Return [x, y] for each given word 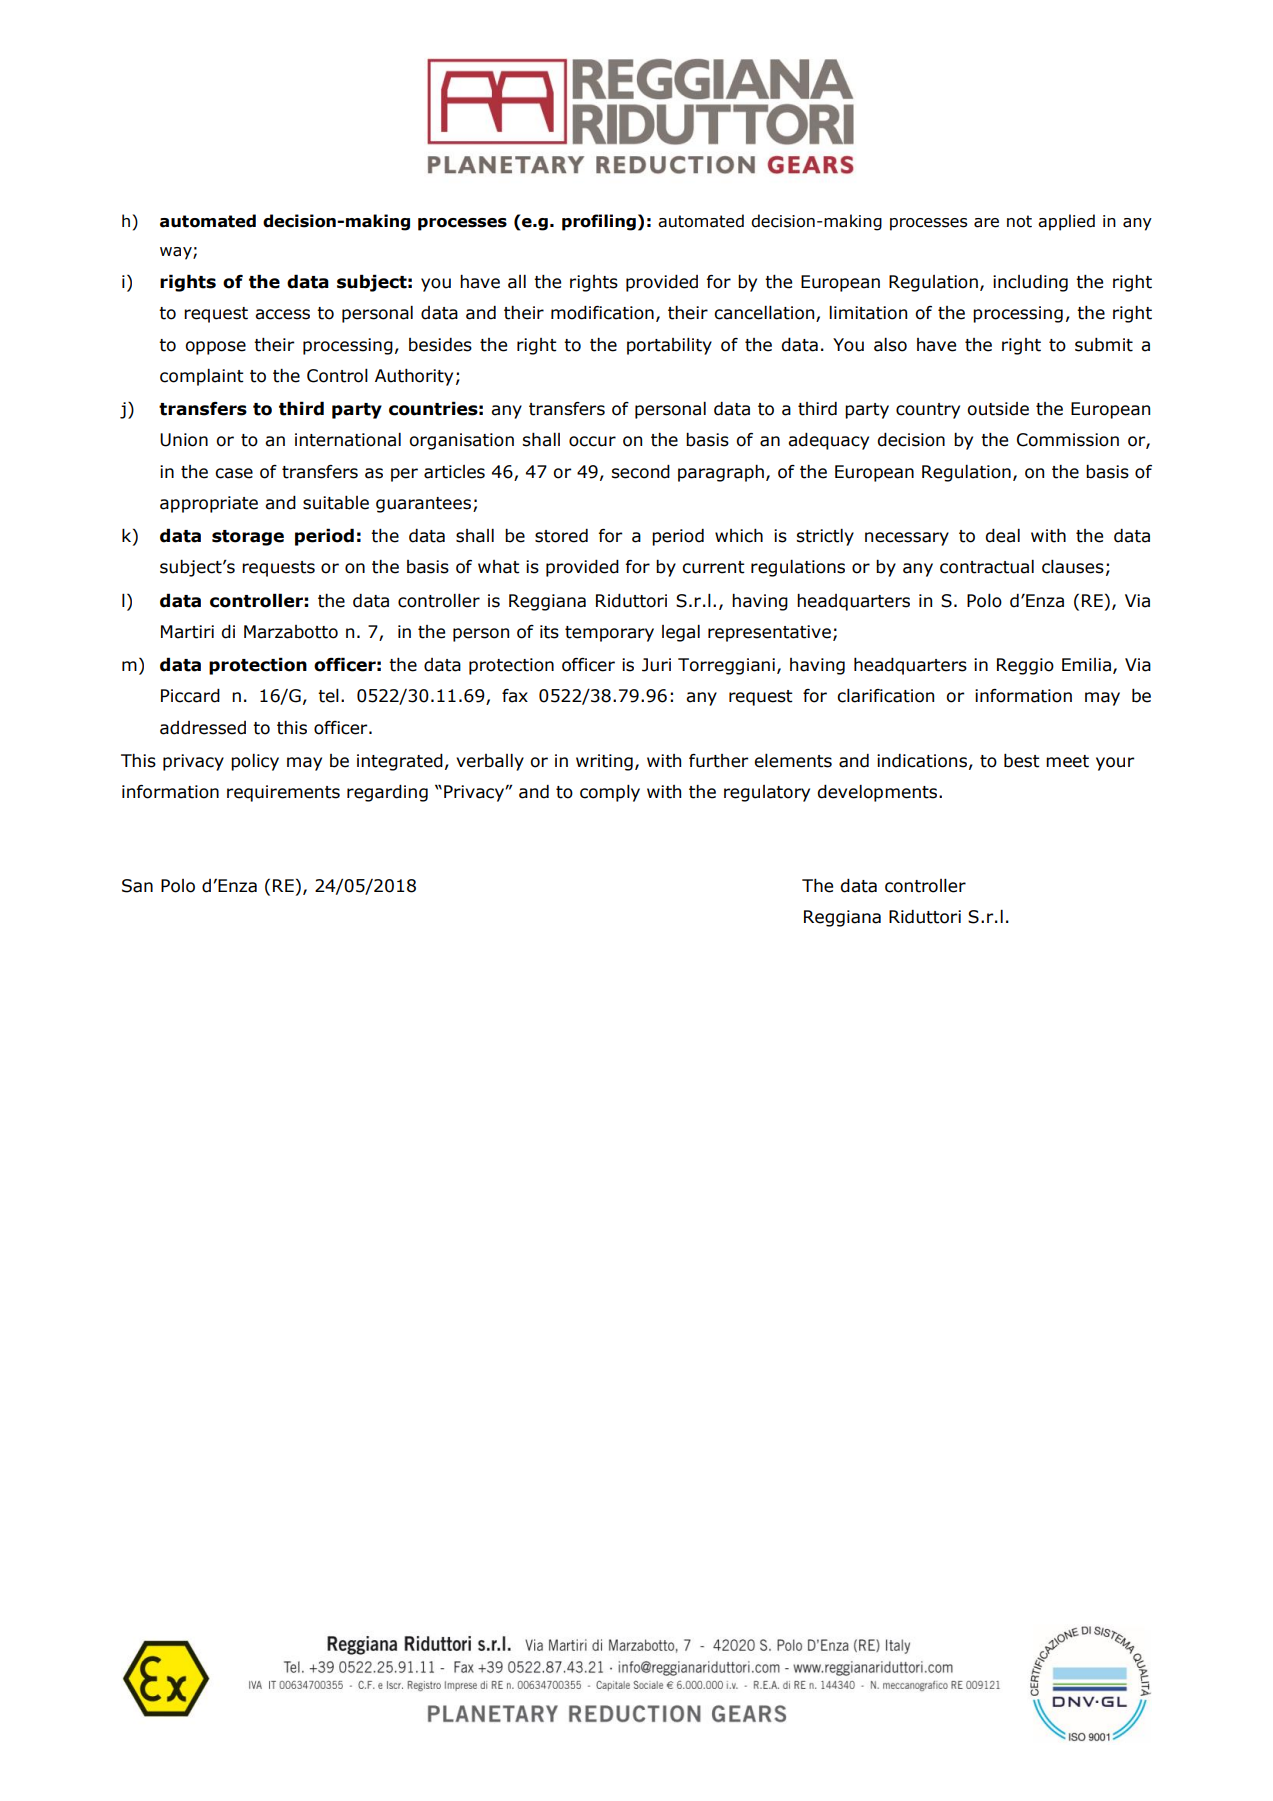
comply [610, 793]
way [177, 253]
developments [878, 793]
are [986, 223]
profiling [599, 222]
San [137, 886]
